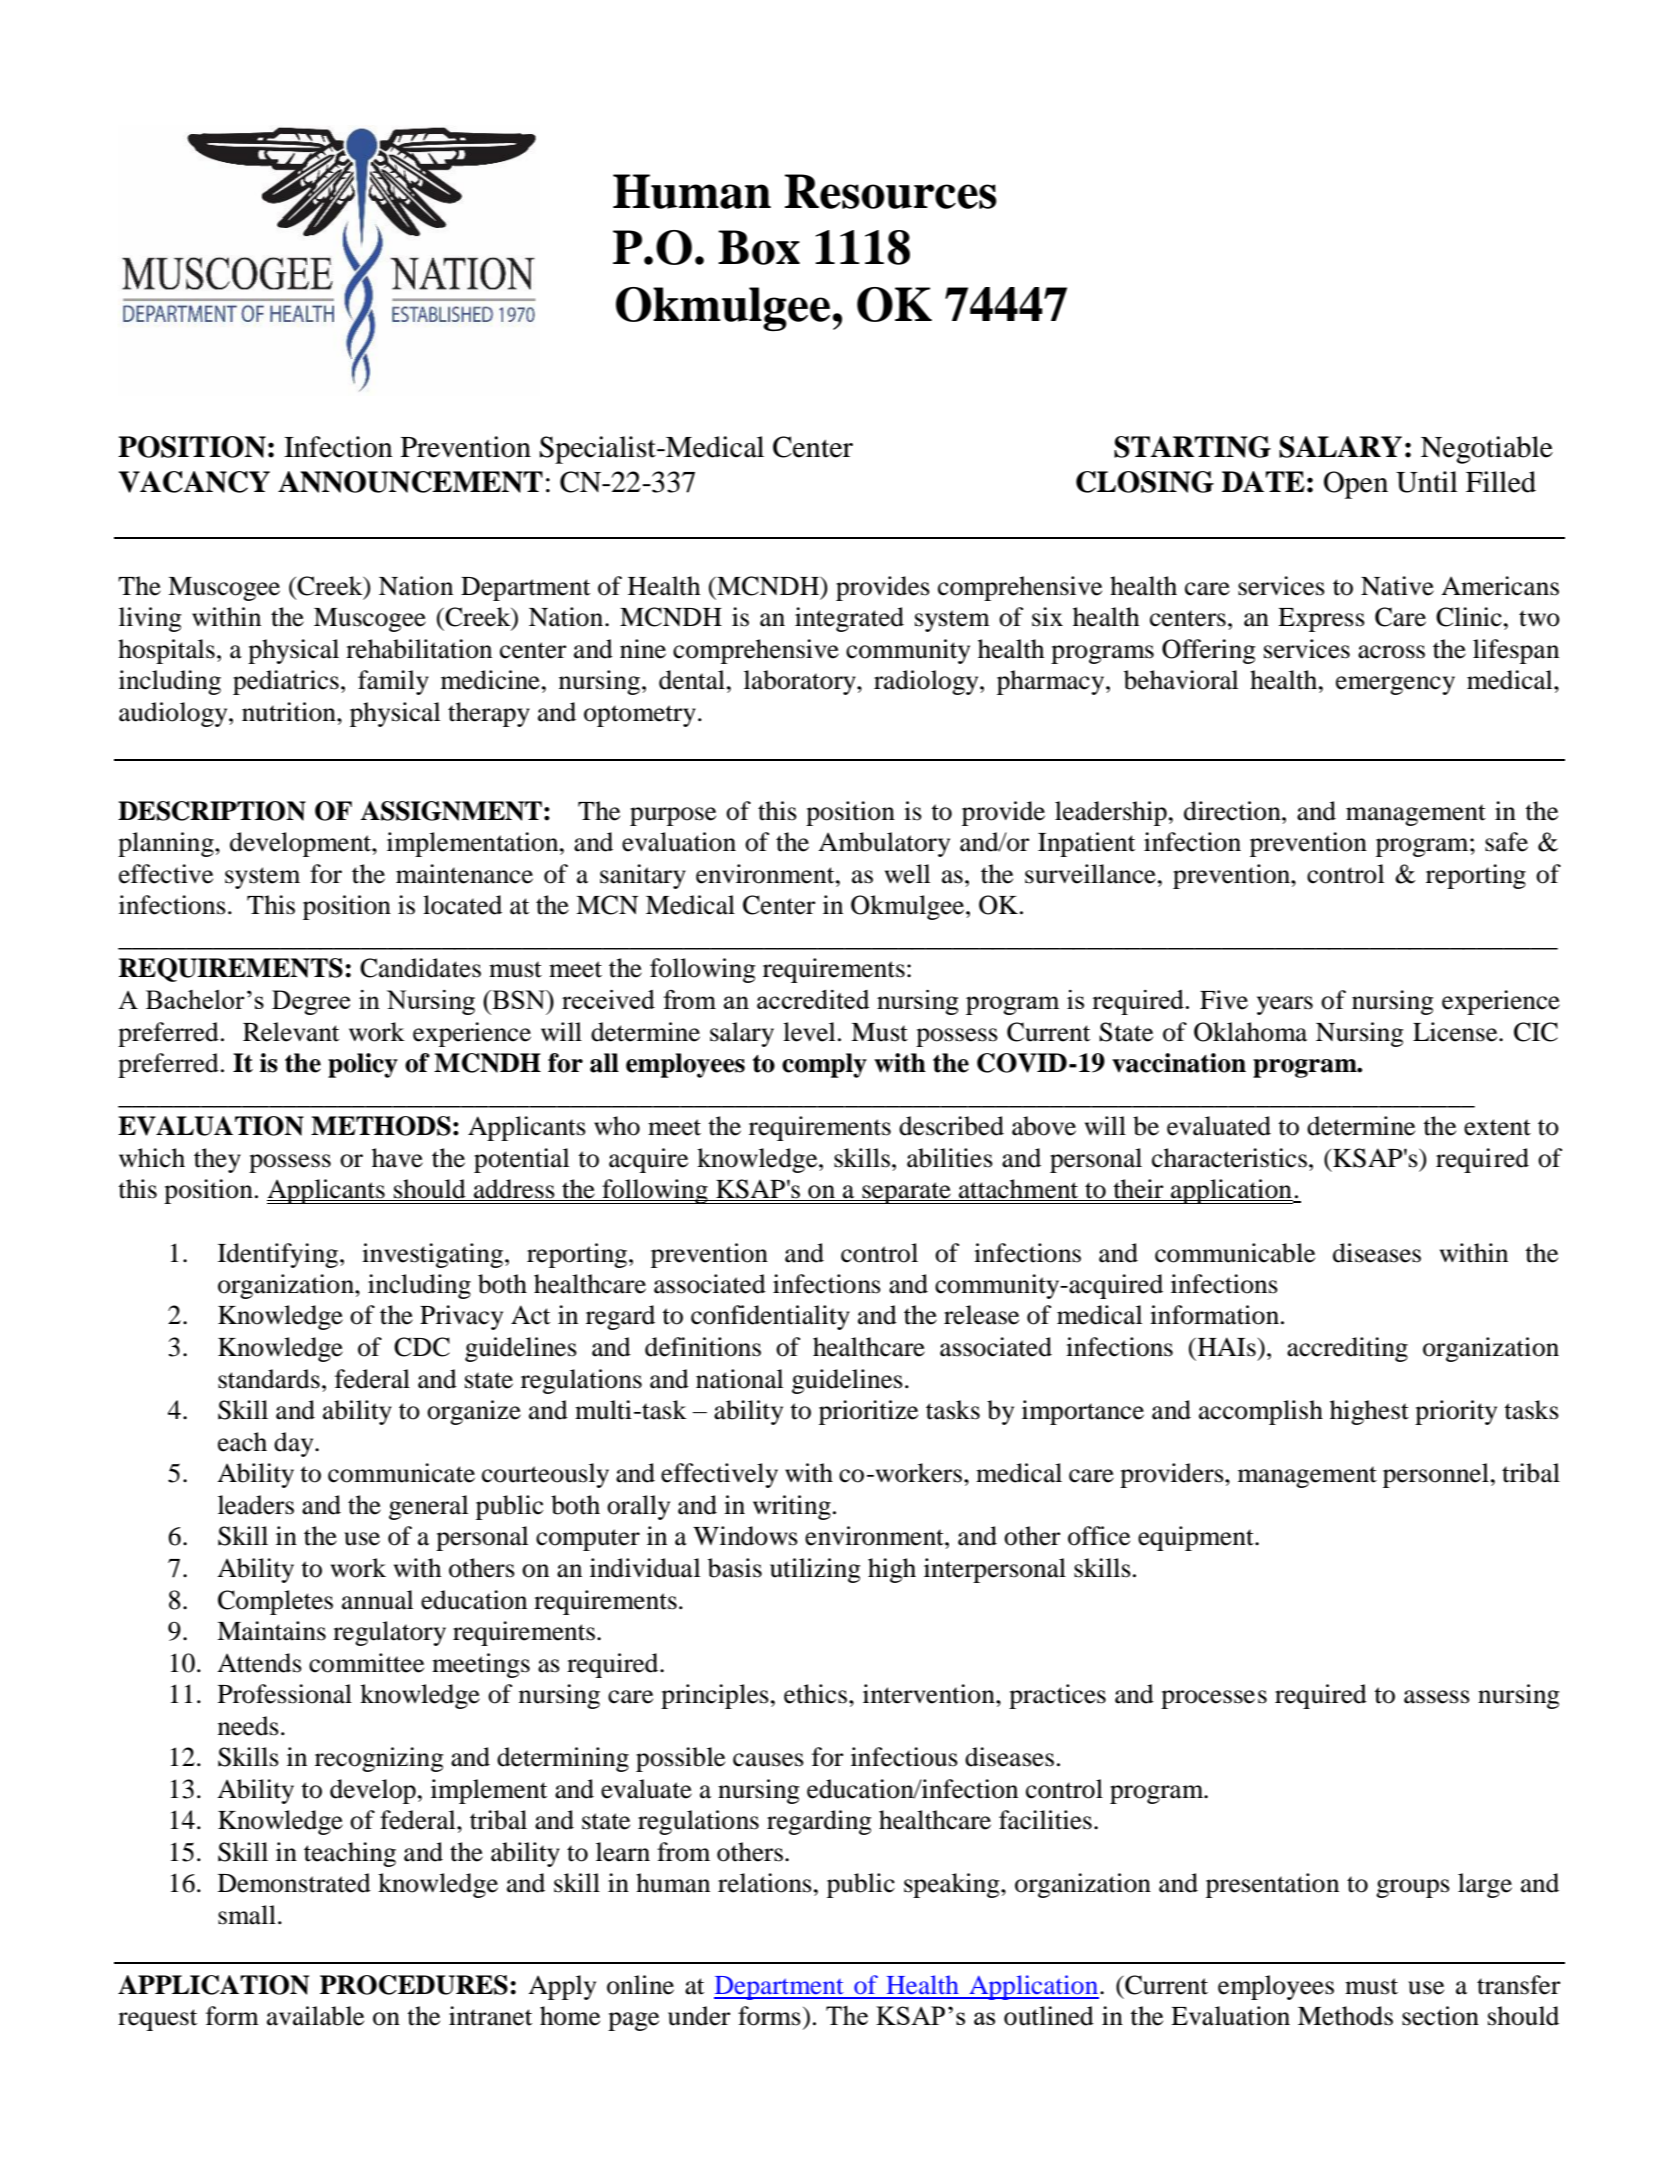 This screenshot has height=2173, width=1679. What do you see at coordinates (765, 1883) in the screenshot?
I see `relations` at bounding box center [765, 1883].
